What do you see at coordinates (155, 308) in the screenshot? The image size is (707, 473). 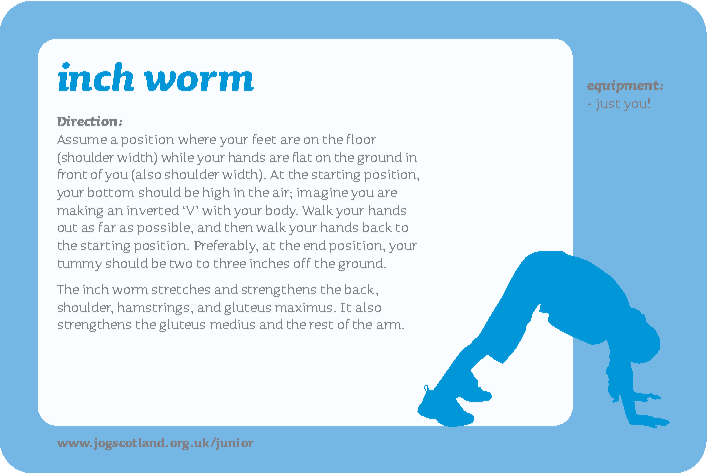 I see `hamstrings` at bounding box center [155, 308].
